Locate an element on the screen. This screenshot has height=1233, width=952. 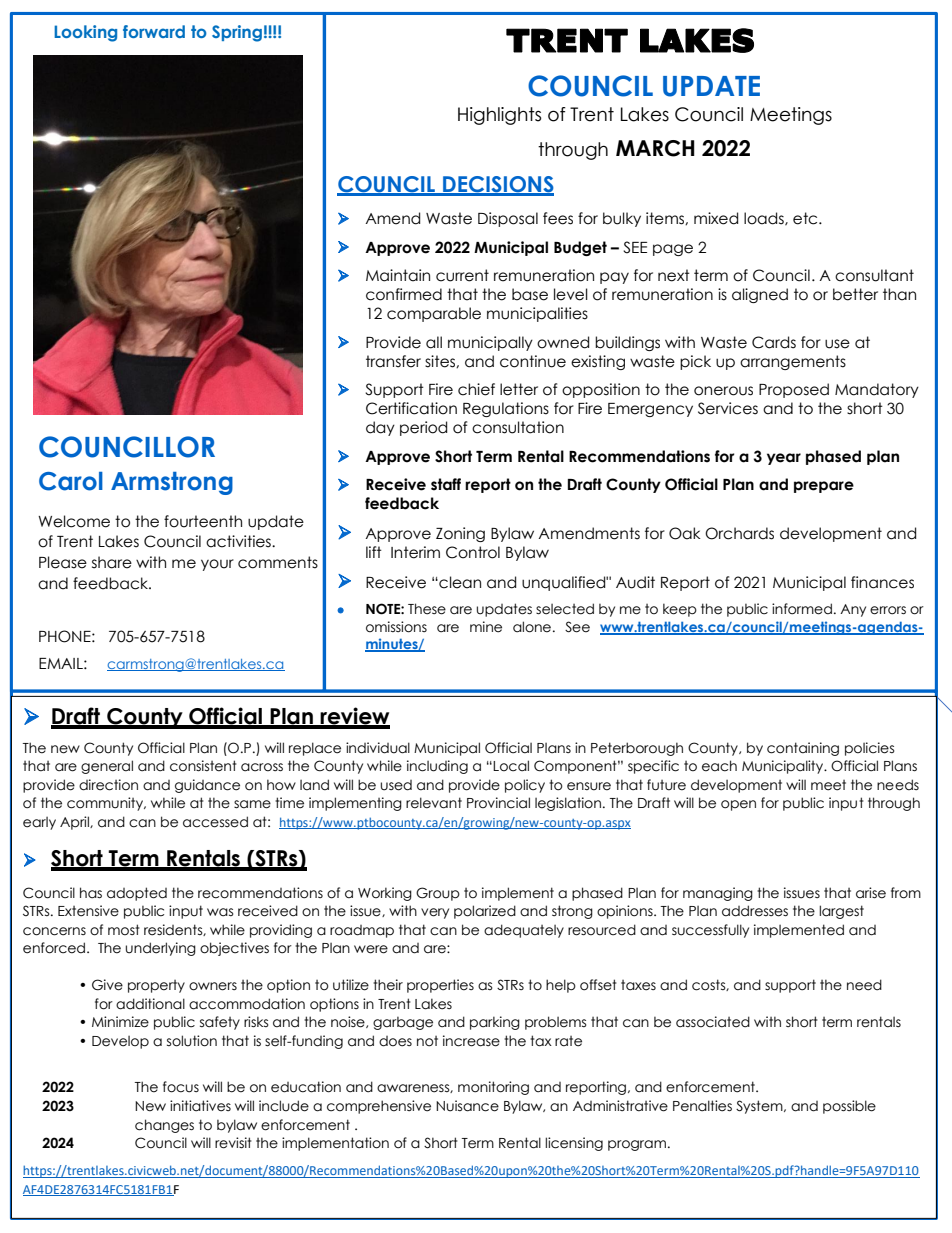
forward is located at coordinates (154, 31).
